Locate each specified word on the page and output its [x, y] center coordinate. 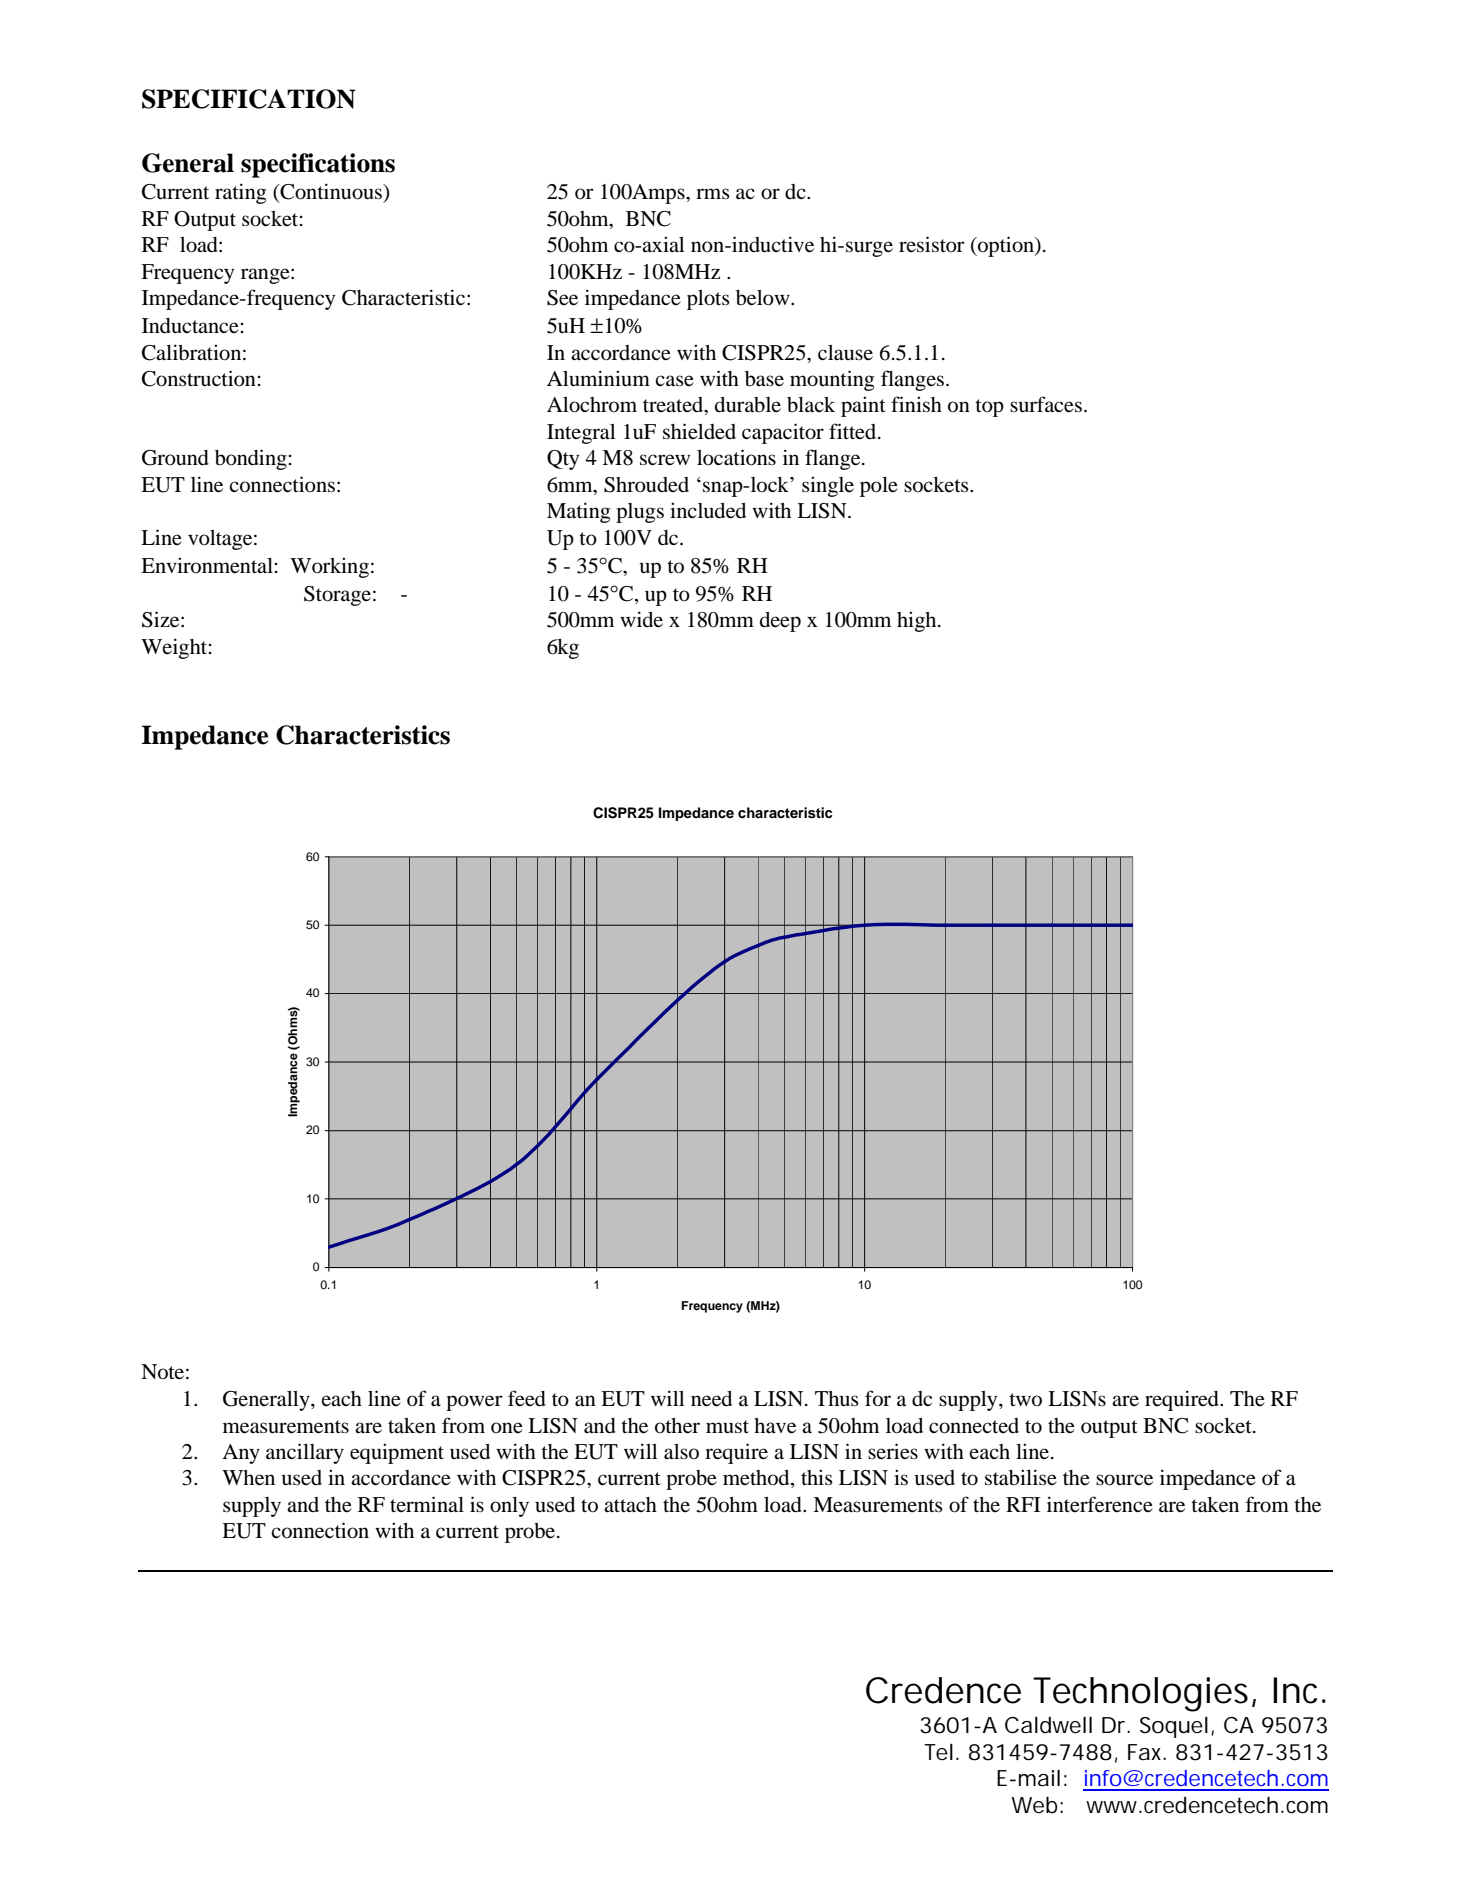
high [918, 621]
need [711, 1399]
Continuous [331, 192]
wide [641, 619]
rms [713, 193]
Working [329, 567]
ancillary [305, 1453]
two [1025, 1400]
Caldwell [1048, 1725]
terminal [427, 1504]
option [1006, 246]
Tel [938, 1752]
